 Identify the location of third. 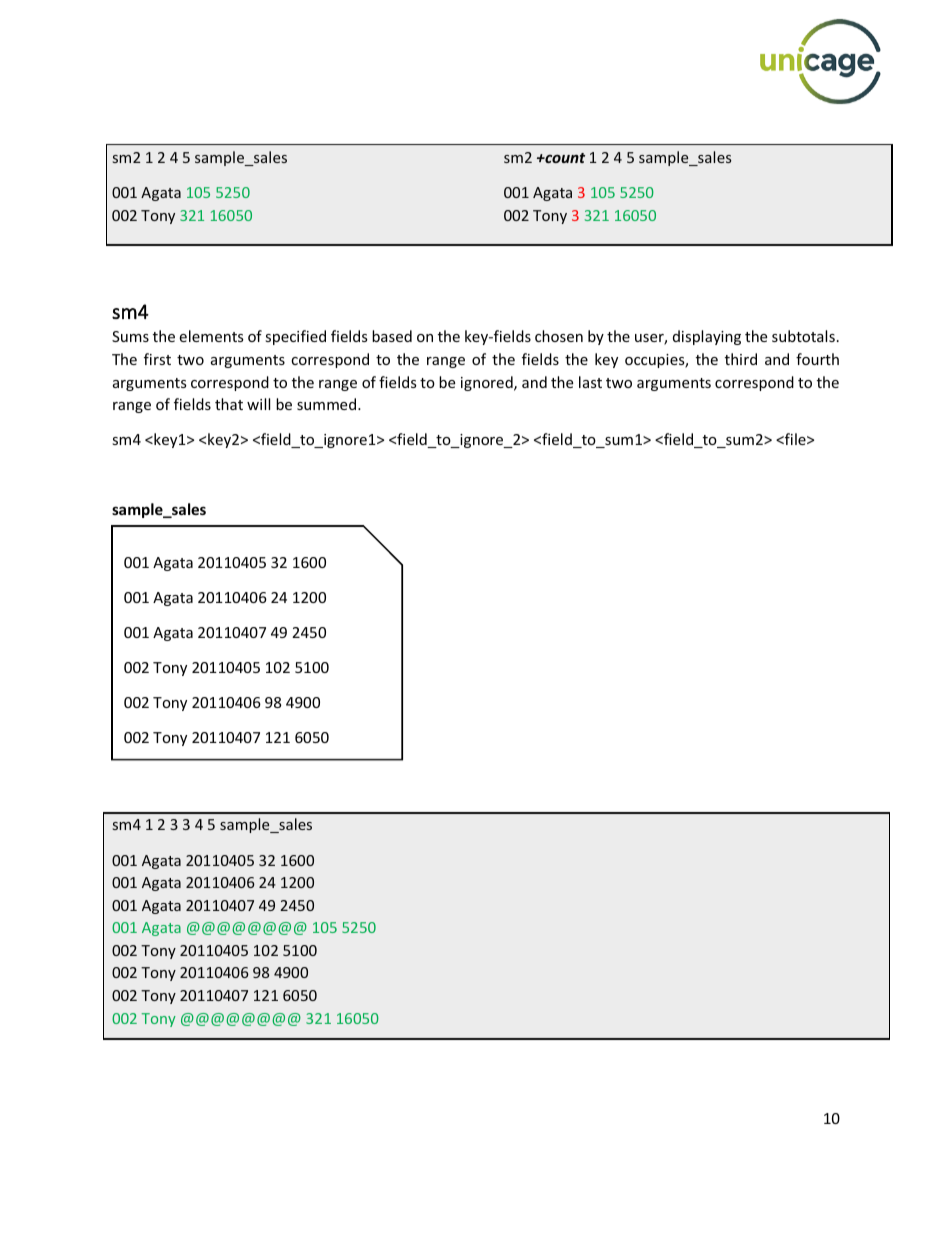
(741, 359).
